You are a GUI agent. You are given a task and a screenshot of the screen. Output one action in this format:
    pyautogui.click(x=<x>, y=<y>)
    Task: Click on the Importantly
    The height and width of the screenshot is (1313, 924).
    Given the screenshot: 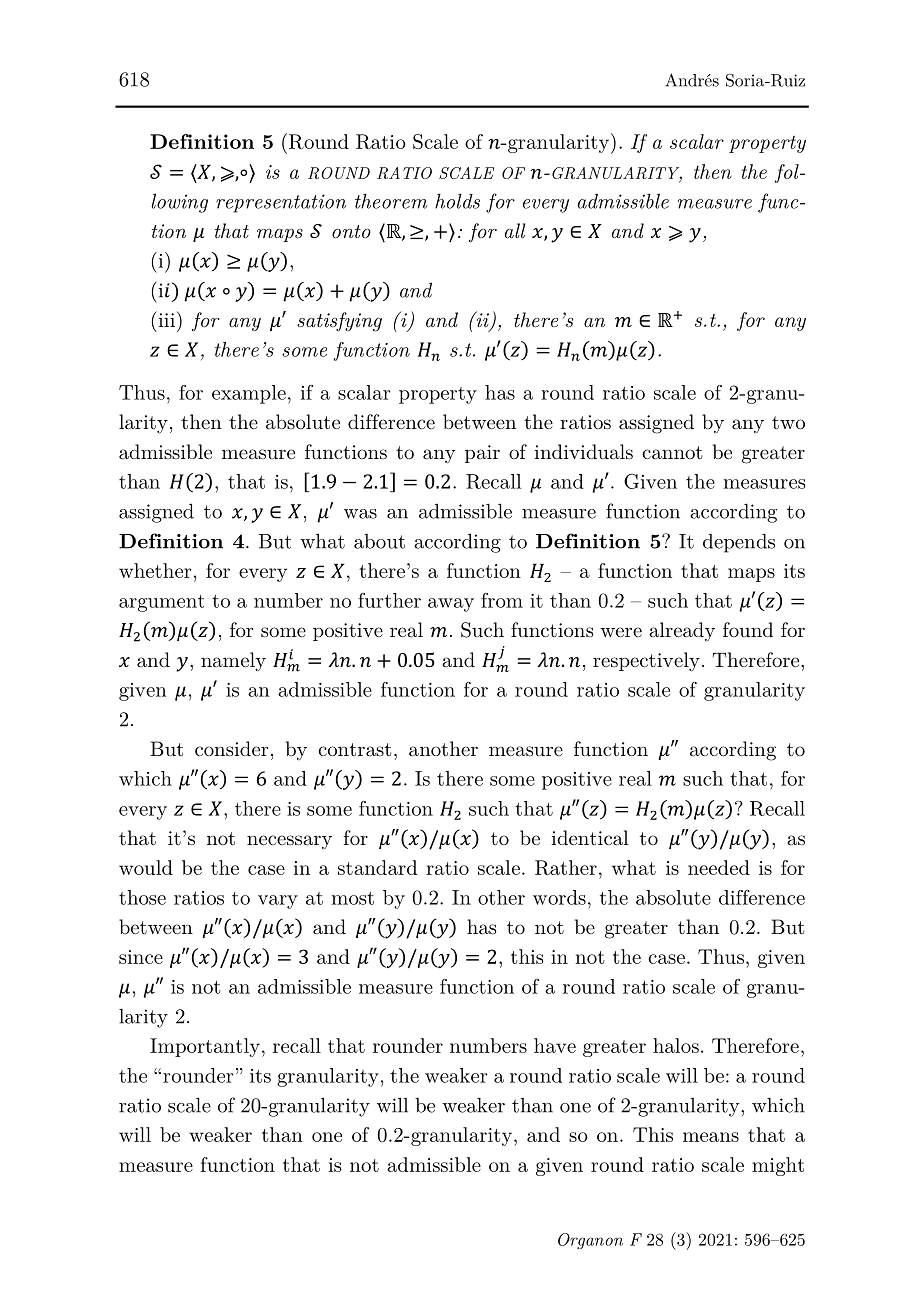 What is the action you would take?
    pyautogui.click(x=205, y=1047)
